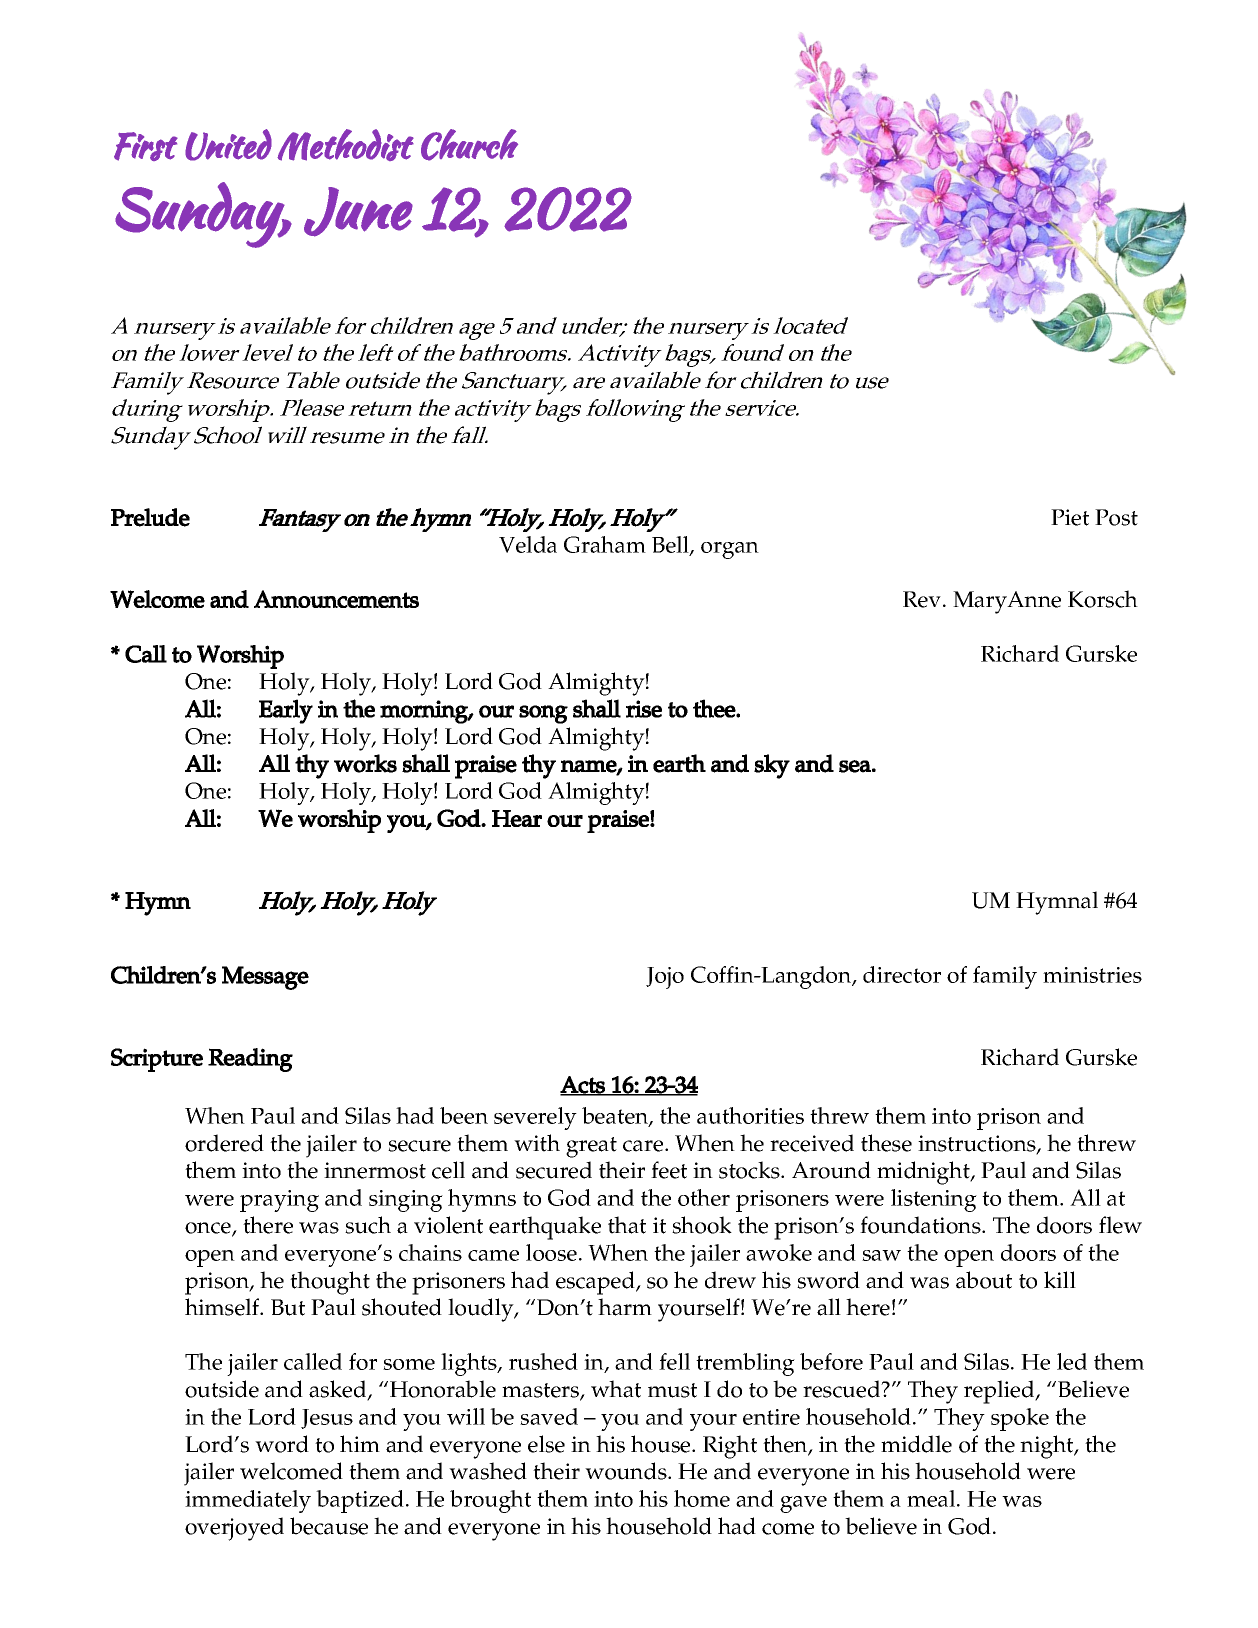 The width and height of the image is (1258, 1628). What do you see at coordinates (250, 1060) in the image?
I see `Reading` at bounding box center [250, 1060].
